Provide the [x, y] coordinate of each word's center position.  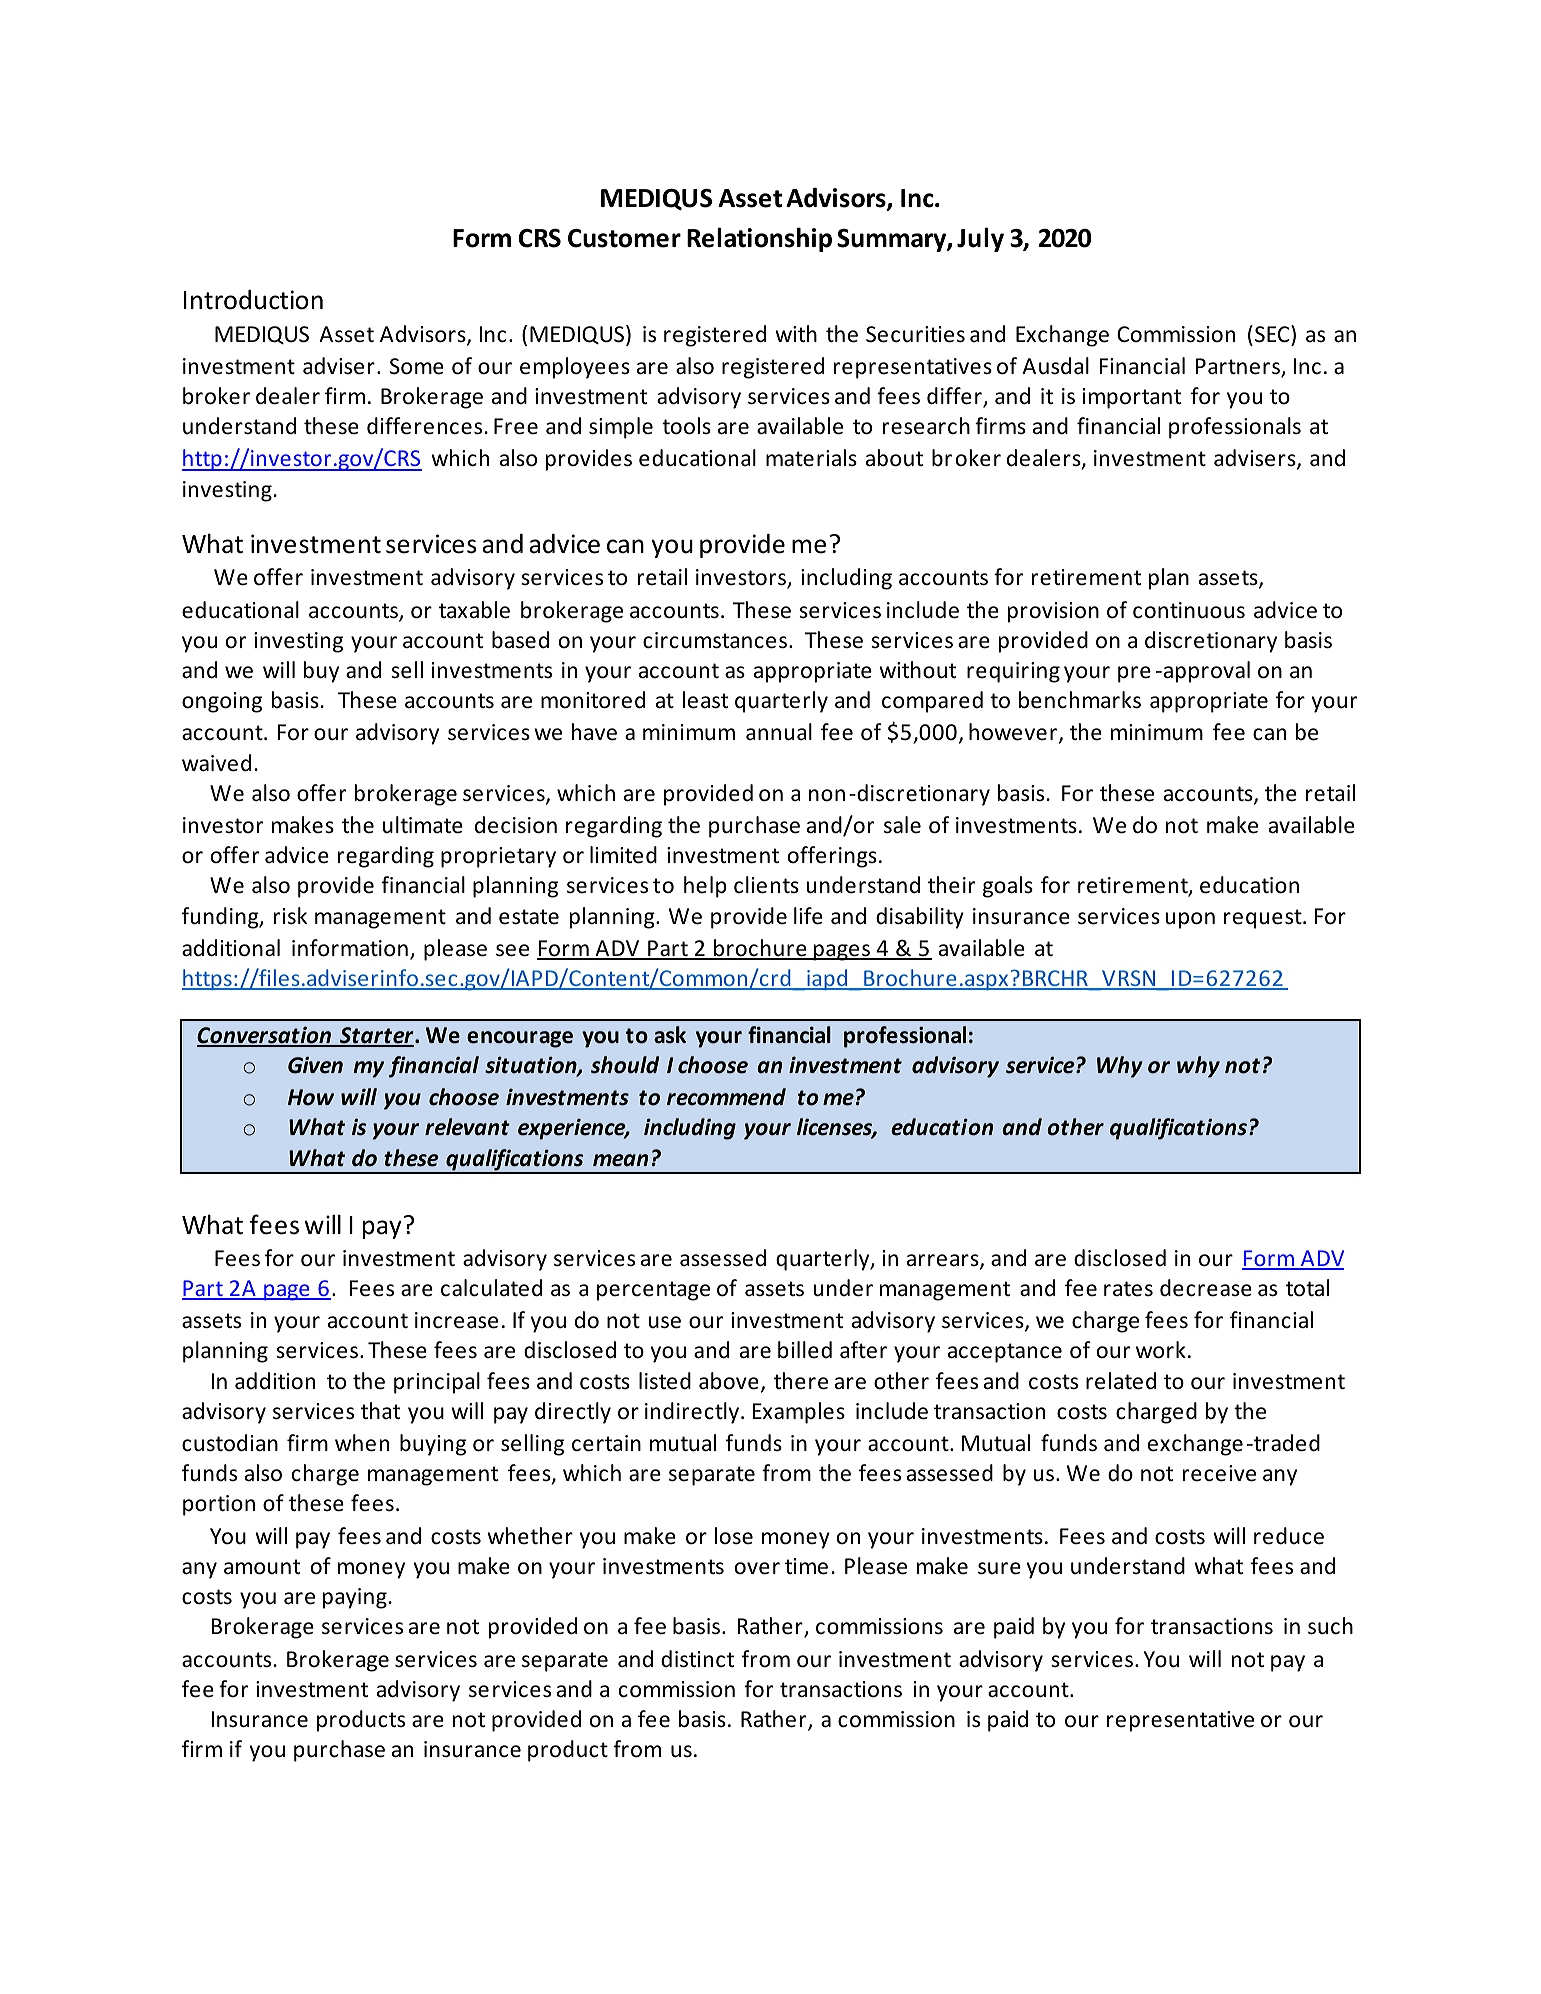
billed [805, 1350]
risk [290, 916]
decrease [1206, 1288]
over [757, 1568]
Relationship [759, 239]
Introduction [253, 300]
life [808, 916]
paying [355, 1598]
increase [456, 1320]
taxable [474, 610]
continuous [1189, 610]
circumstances [715, 640]
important [1132, 398]
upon [1190, 920]
